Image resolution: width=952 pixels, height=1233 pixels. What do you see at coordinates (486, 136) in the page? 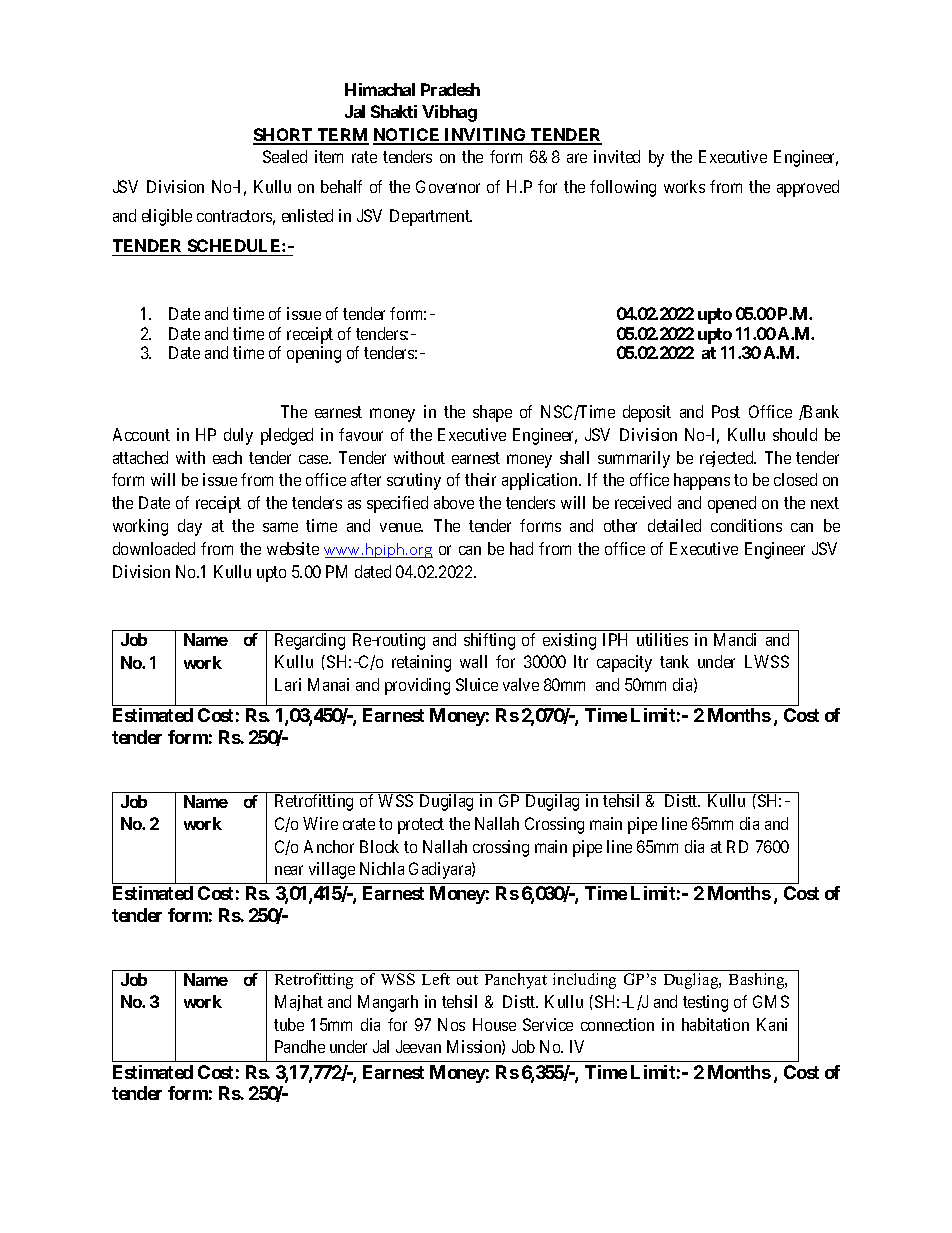
I see `INVITING` at bounding box center [486, 136].
